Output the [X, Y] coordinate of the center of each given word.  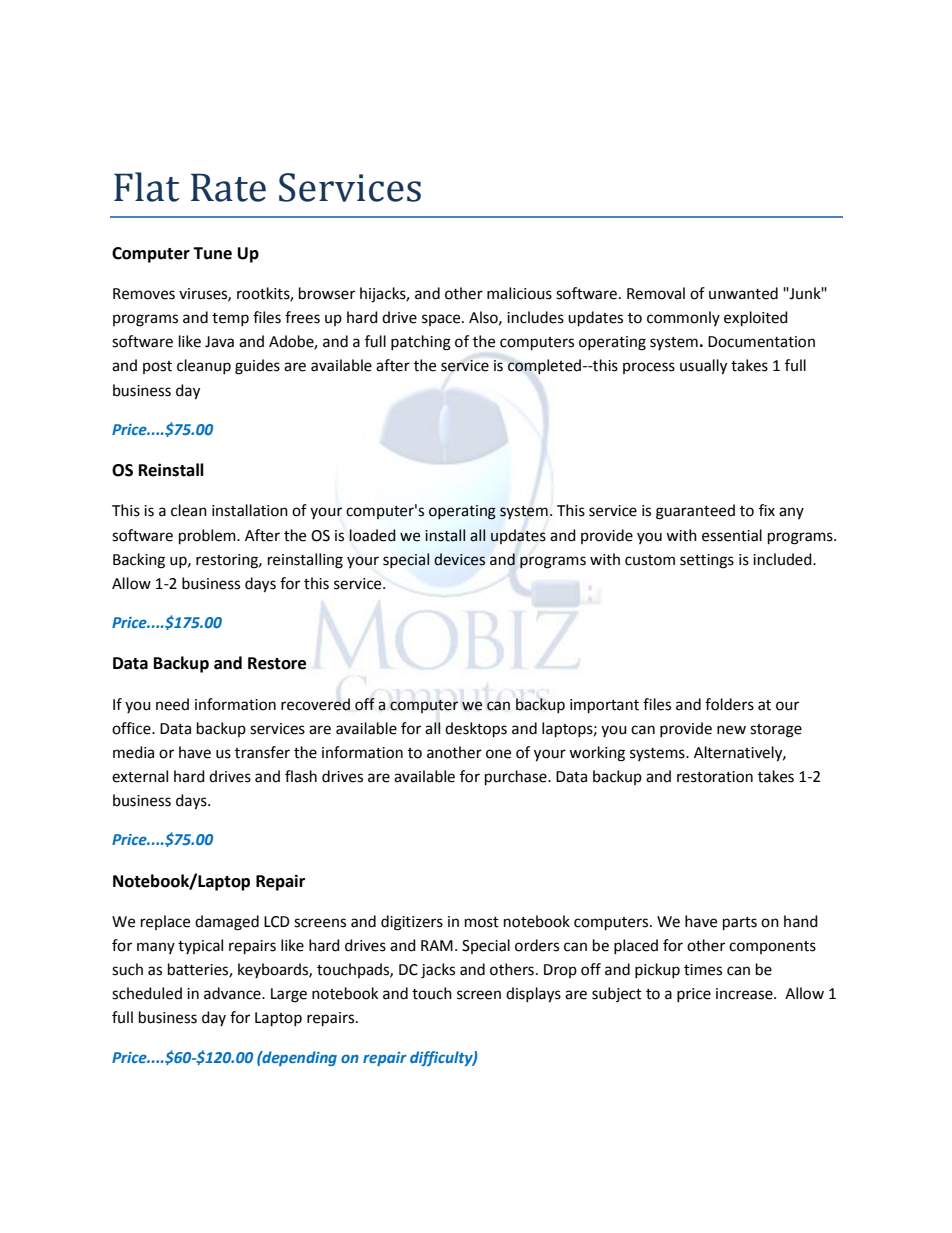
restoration [715, 777]
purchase [517, 778]
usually [703, 367]
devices [459, 559]
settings [707, 561]
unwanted [743, 293]
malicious [519, 293]
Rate [228, 187]
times [703, 970]
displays [533, 995]
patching [421, 343]
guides [257, 367]
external [140, 776]
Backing [139, 561]
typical [200, 946]
